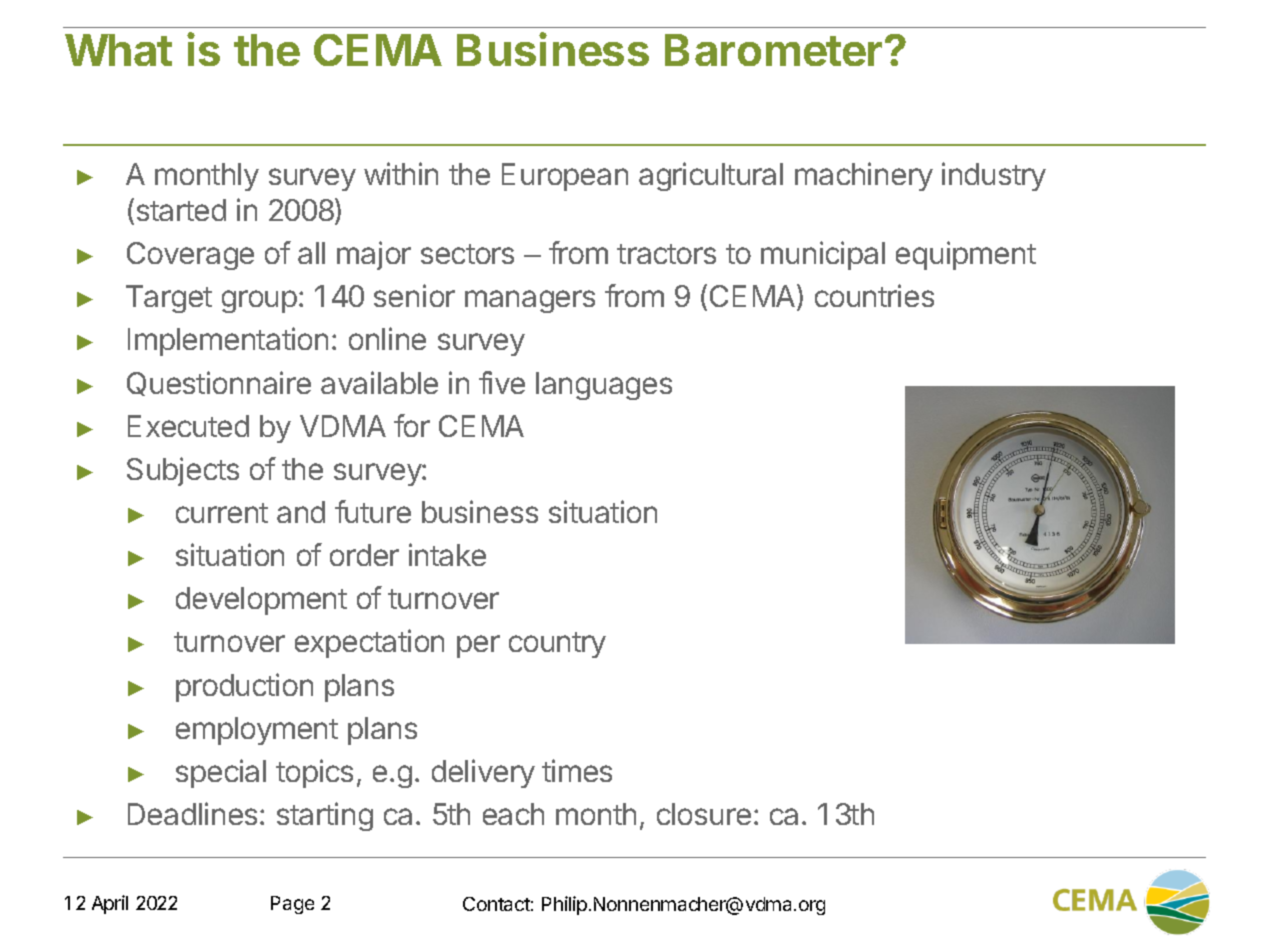 This screenshot has height=952, width=1270. What do you see at coordinates (244, 687) in the screenshot?
I see `production` at bounding box center [244, 687].
